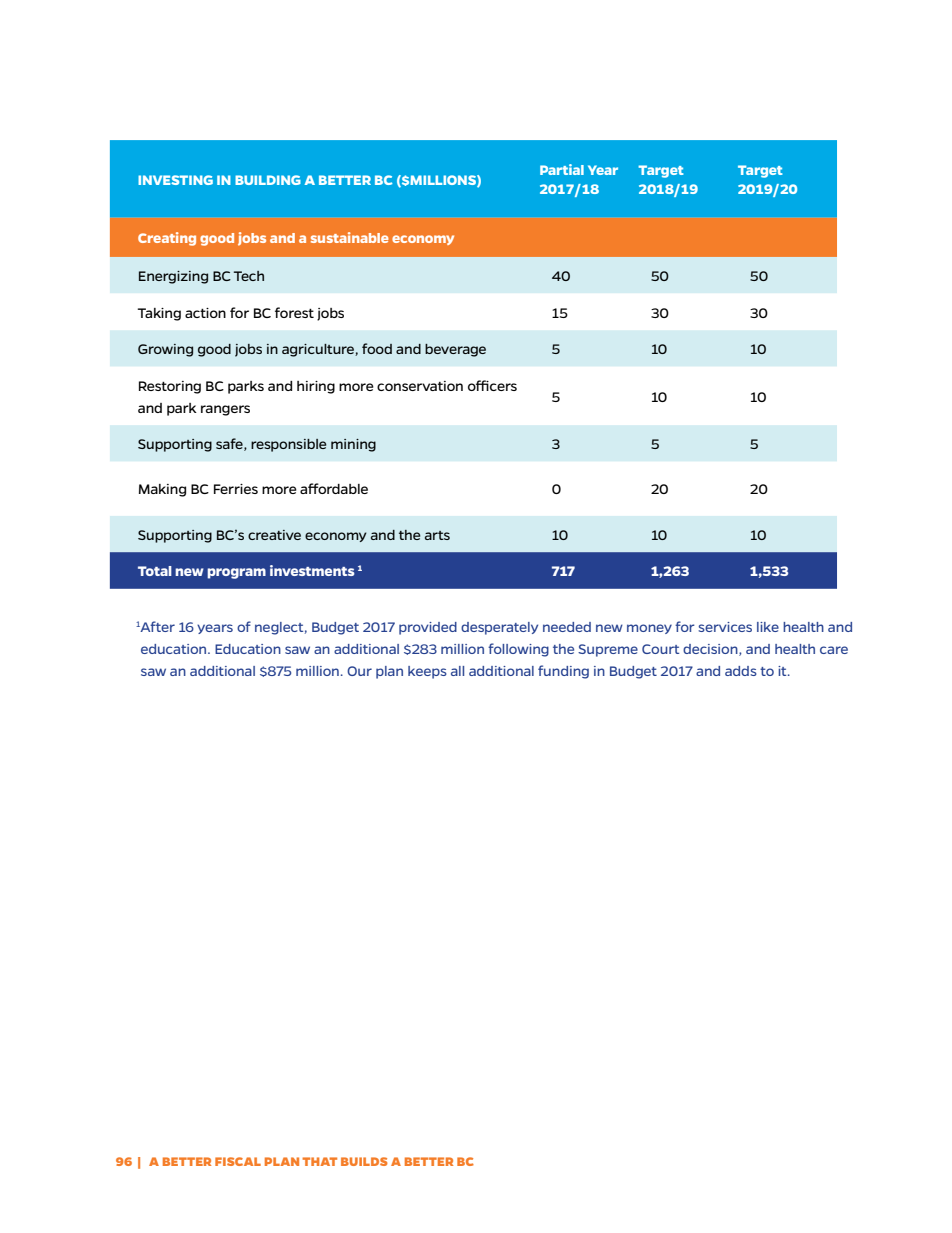 The image size is (952, 1233). What do you see at coordinates (319, 1161) in the screenshot?
I see `THAT` at bounding box center [319, 1161].
